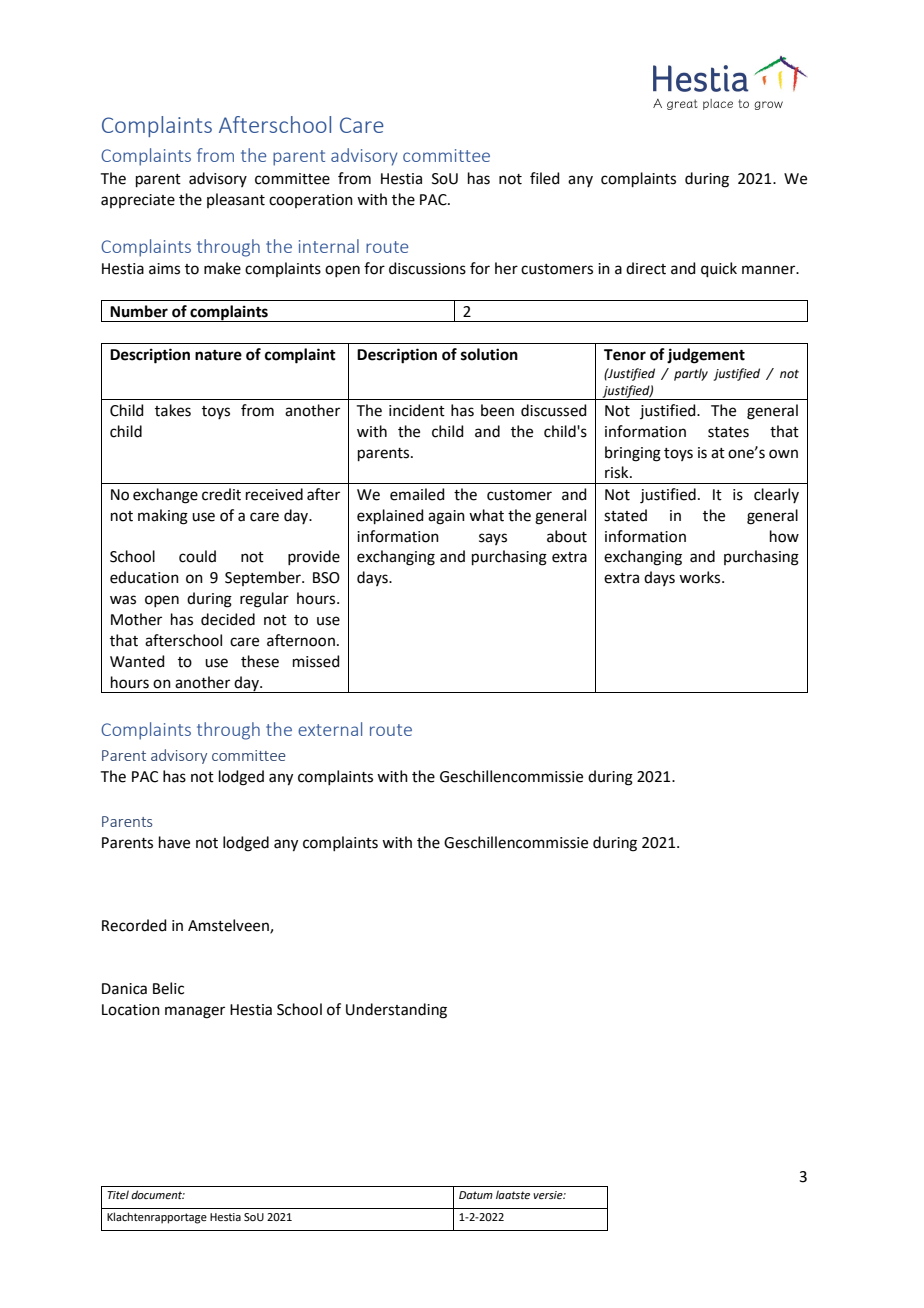 This document has width=924, height=1308. Describe the element at coordinates (719, 269) in the document. I see `quick` at that location.
